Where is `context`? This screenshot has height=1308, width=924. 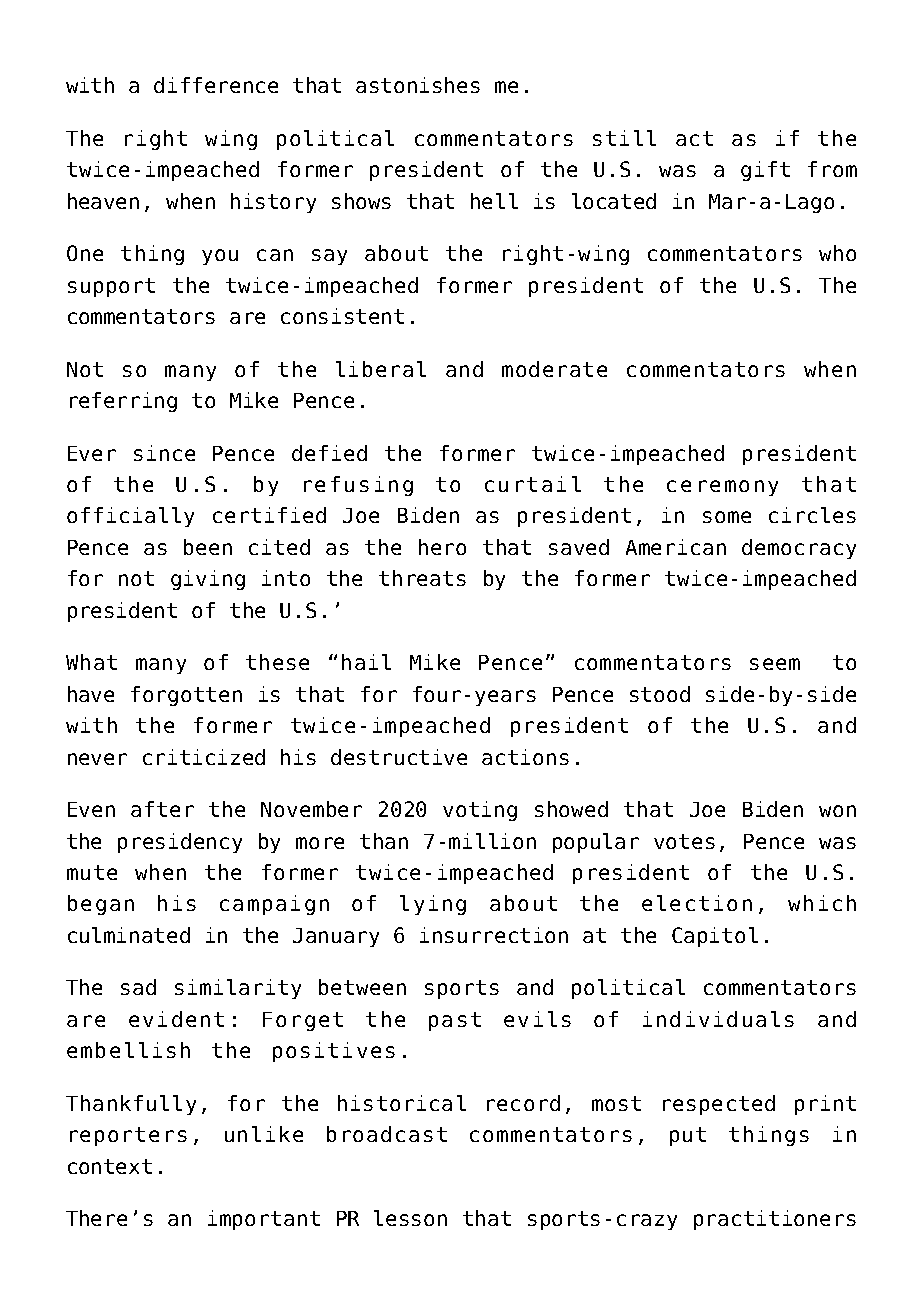
context is located at coordinates (110, 1166).
